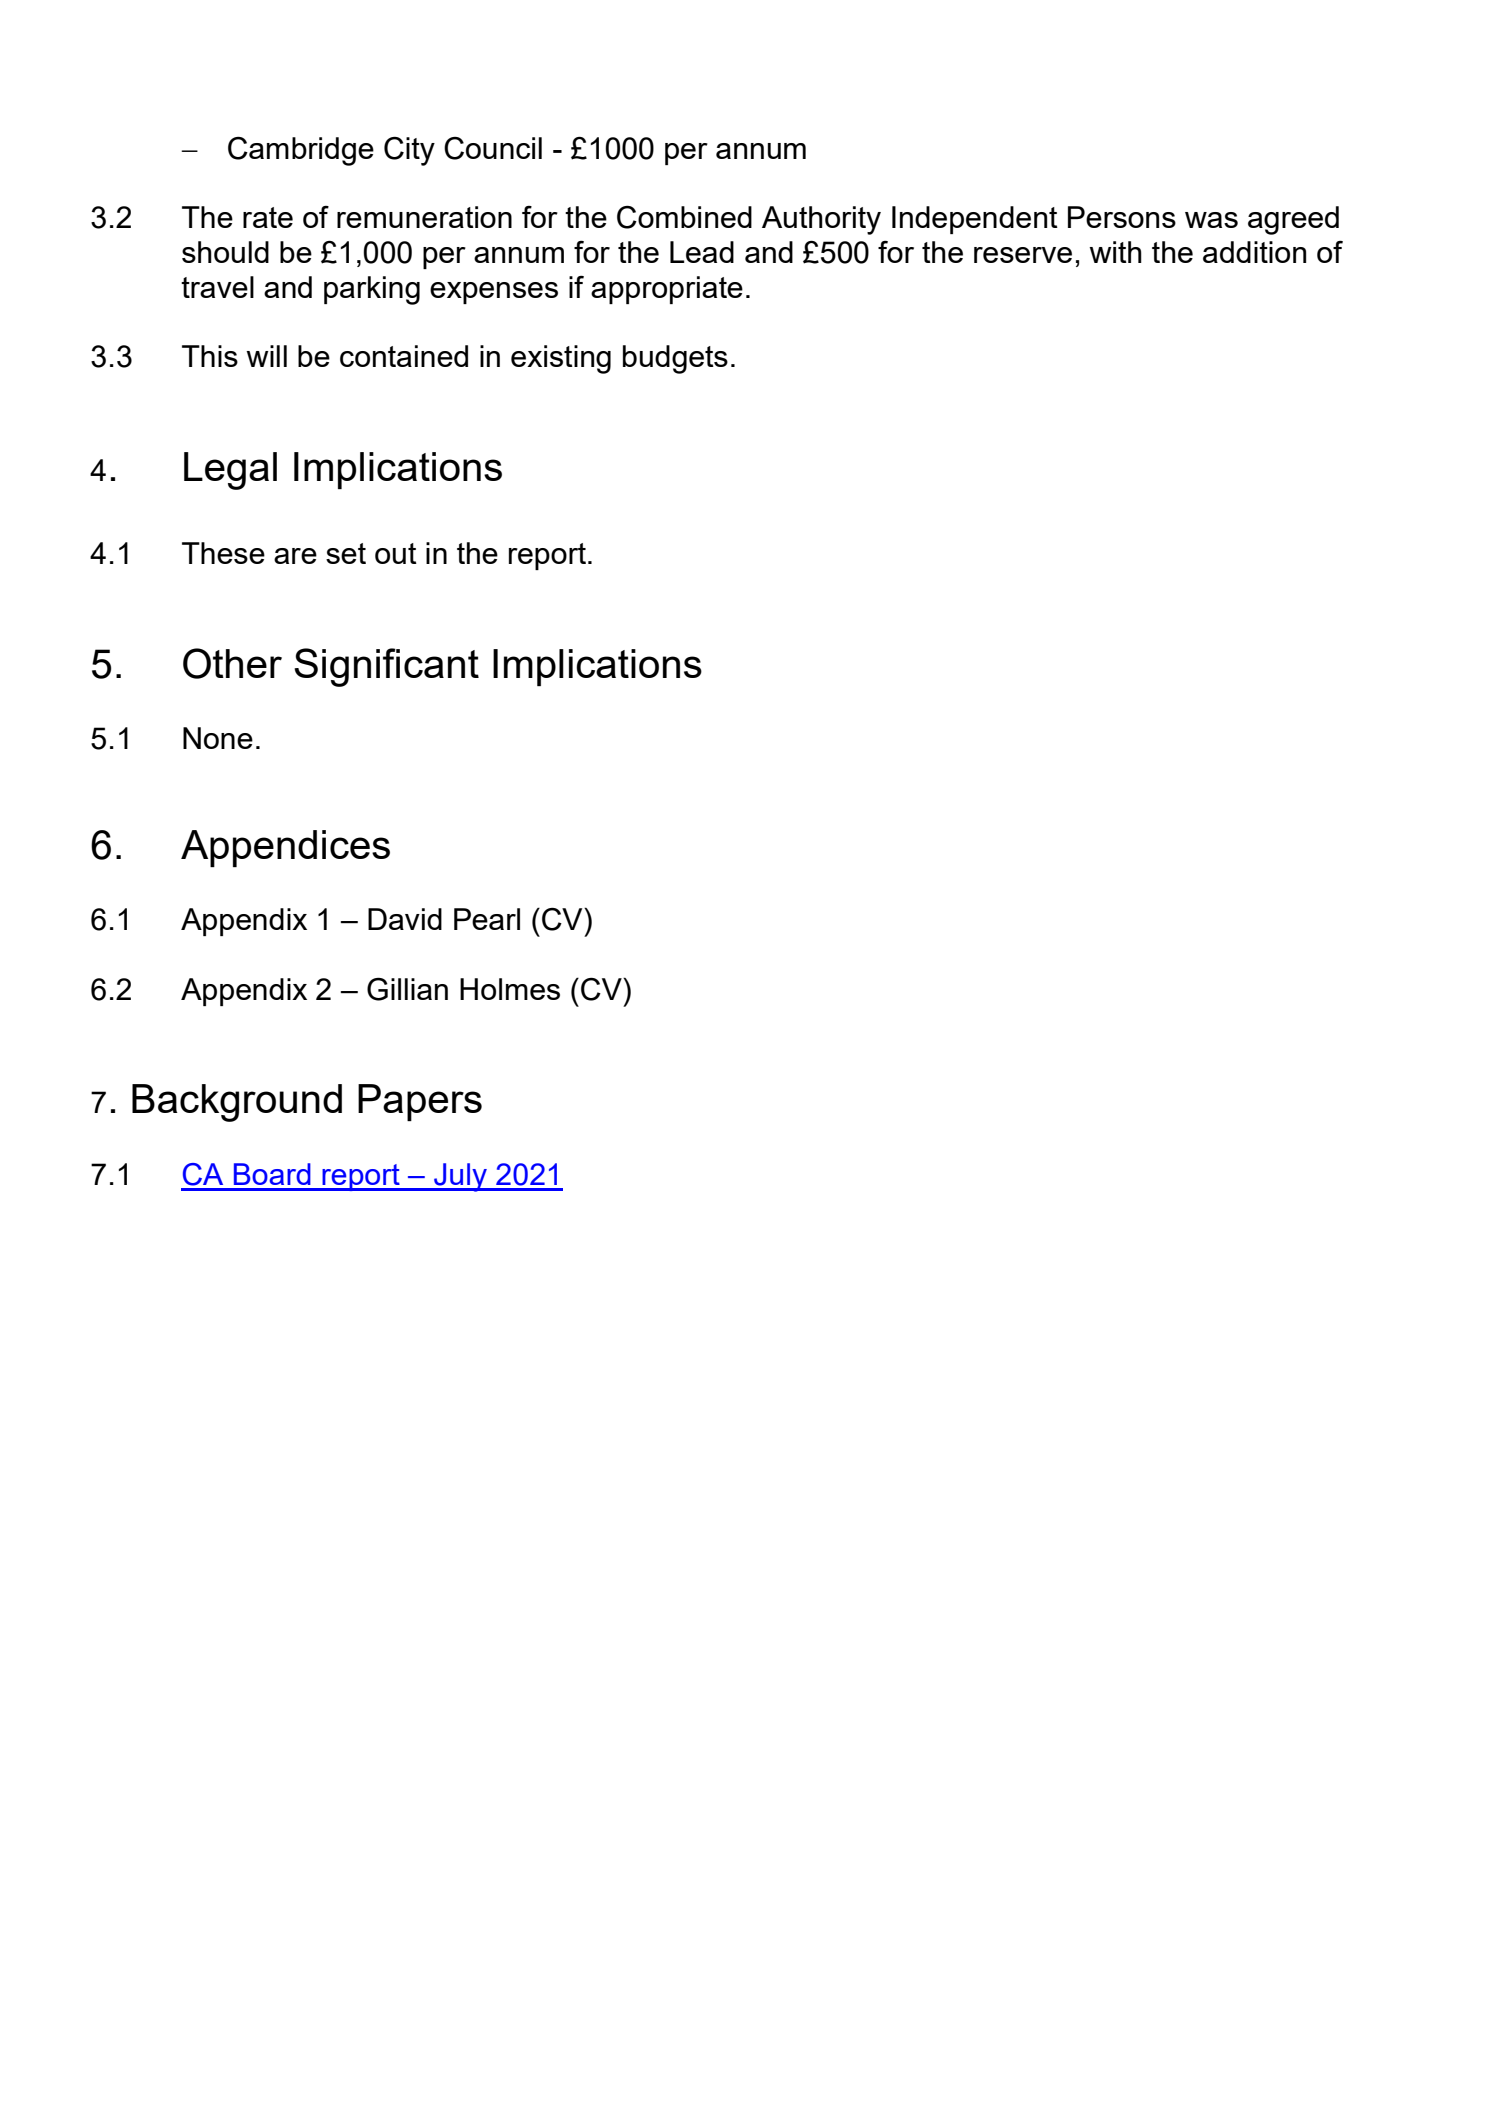 This screenshot has height=2119, width=1499. I want to click on out, so click(396, 553).
